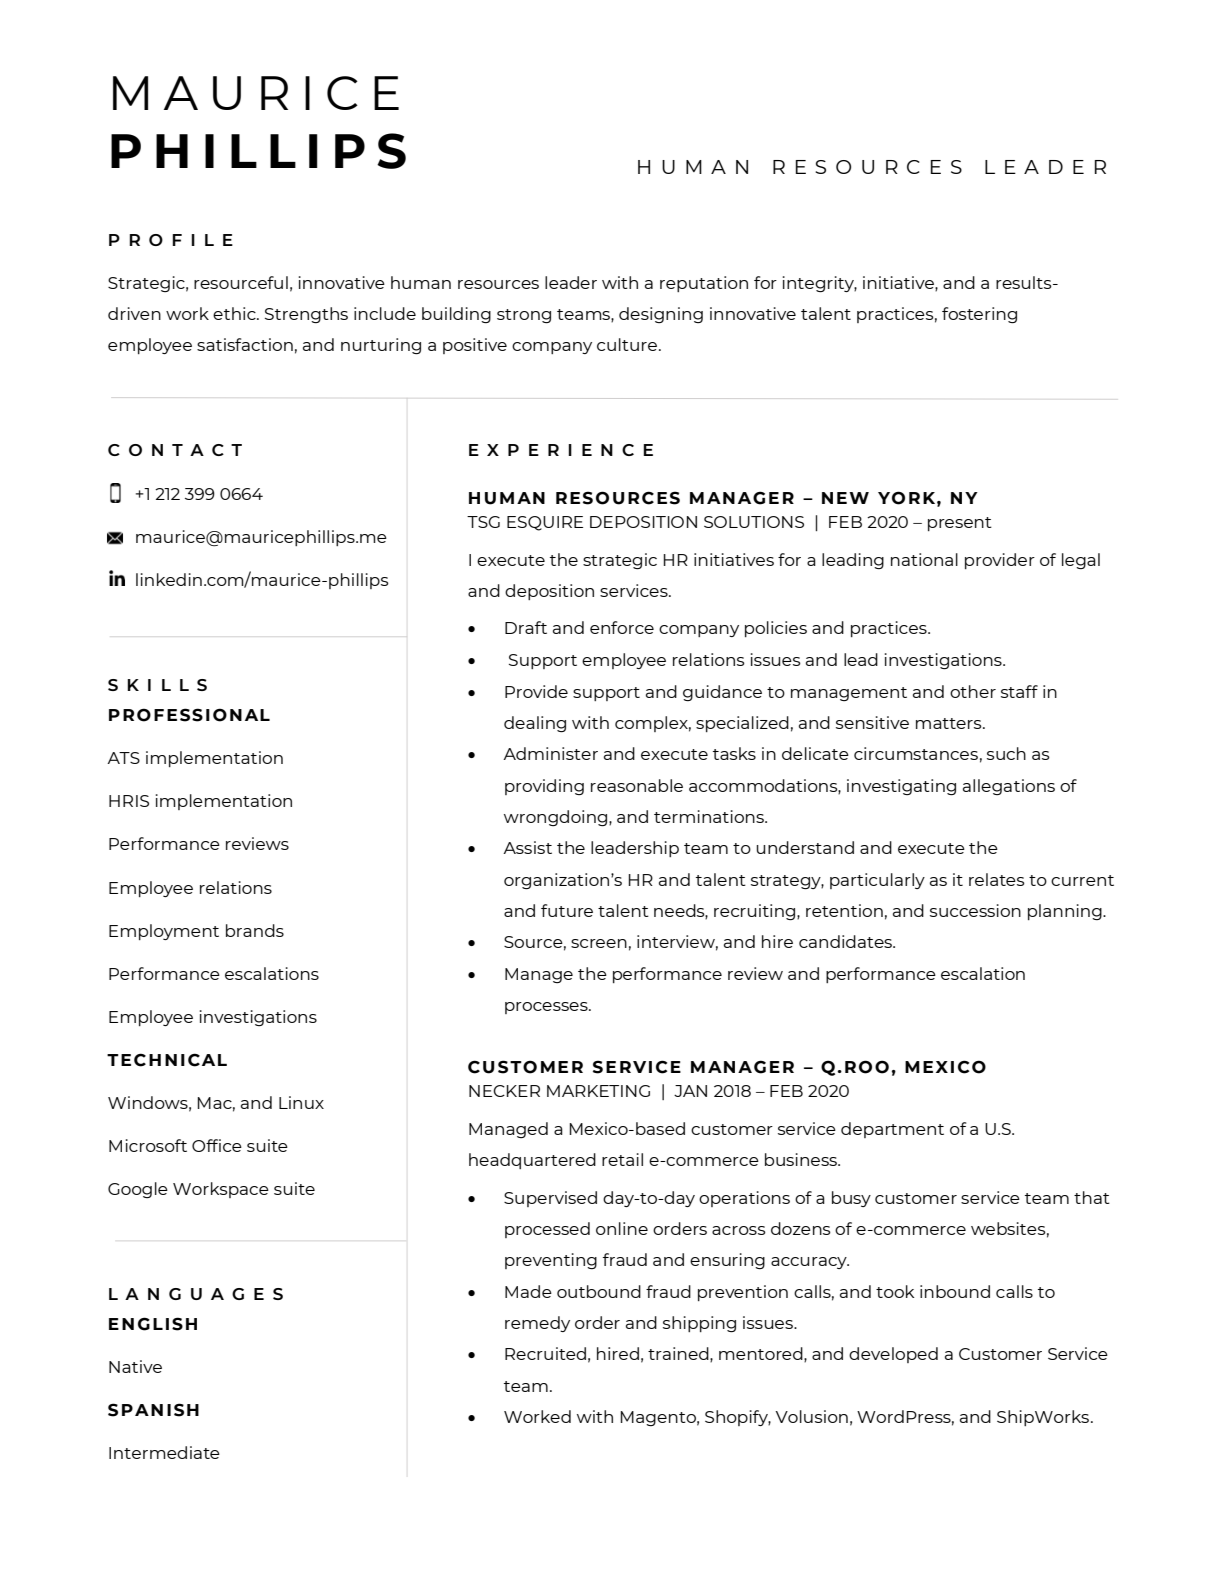 The width and height of the document is (1223, 1583). What do you see at coordinates (164, 1452) in the document?
I see `Intermediate` at bounding box center [164, 1452].
